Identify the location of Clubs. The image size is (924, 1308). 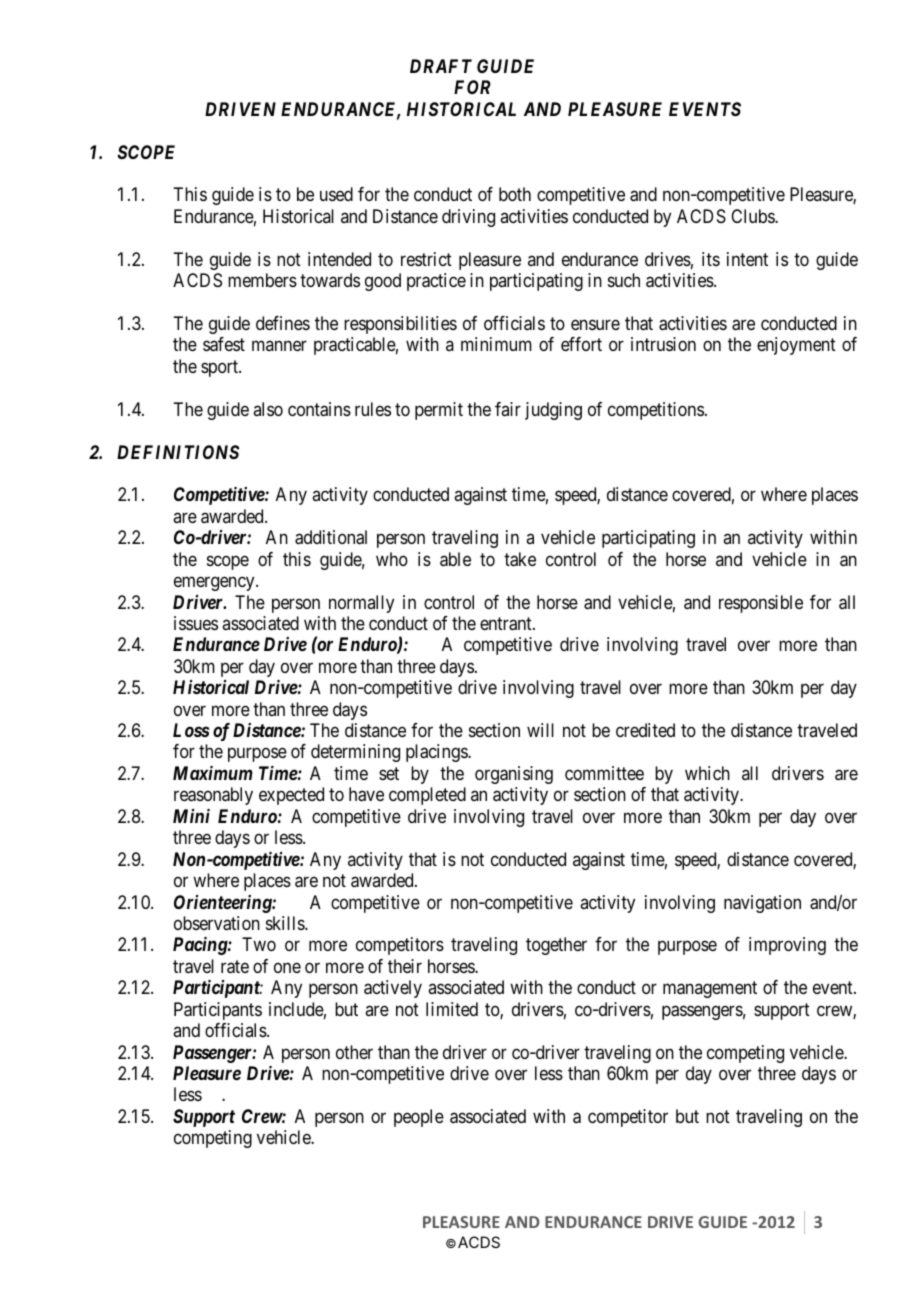
(753, 216).
